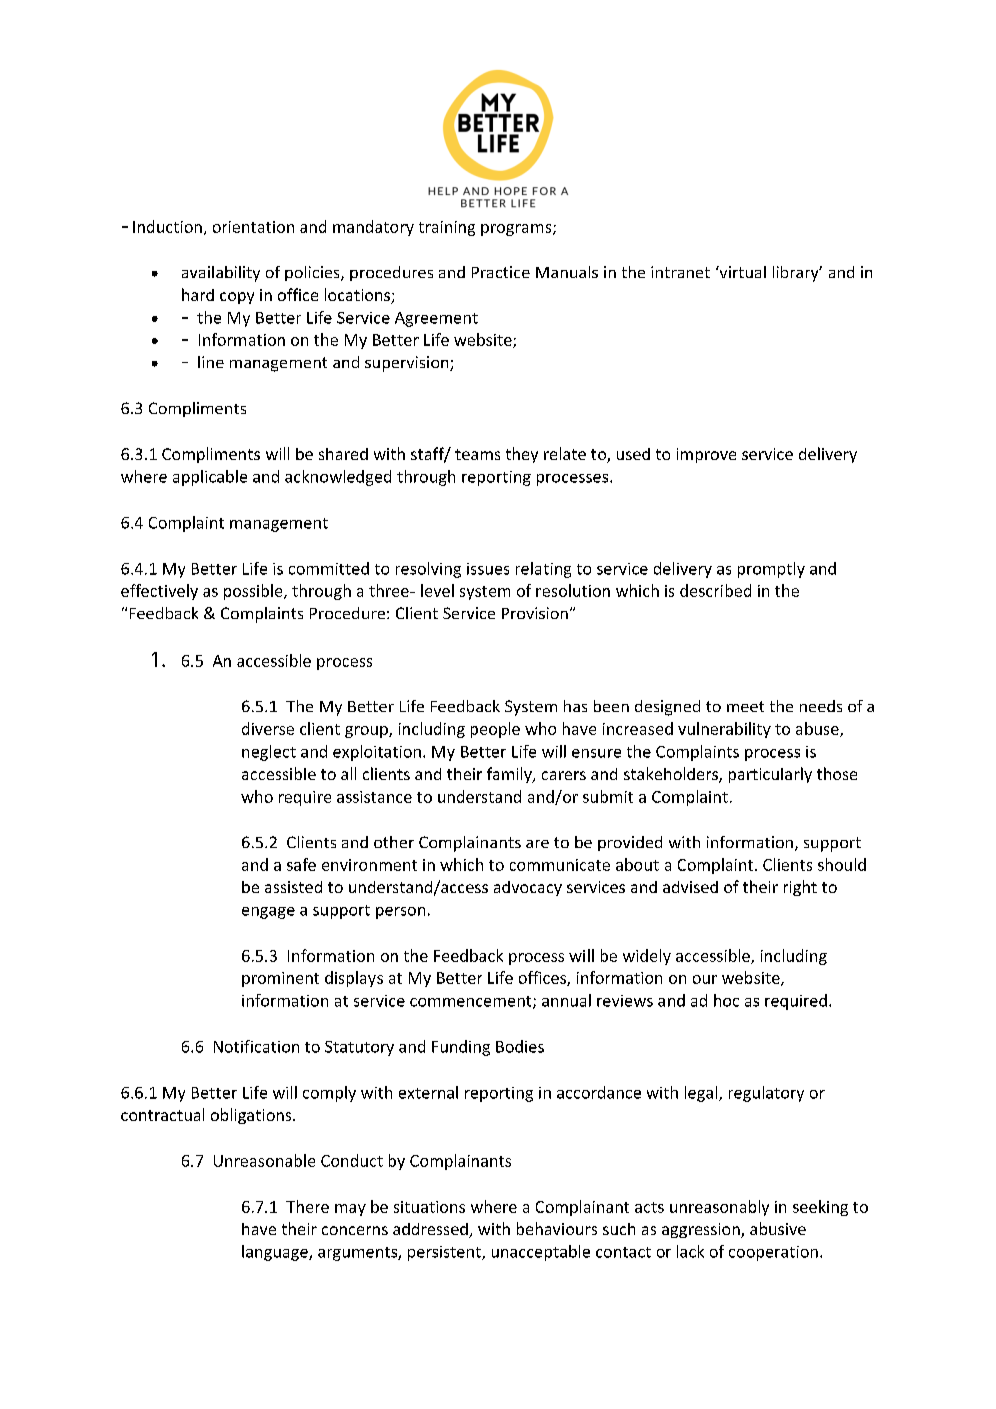  What do you see at coordinates (221, 274) in the screenshot?
I see `availability` at bounding box center [221, 274].
